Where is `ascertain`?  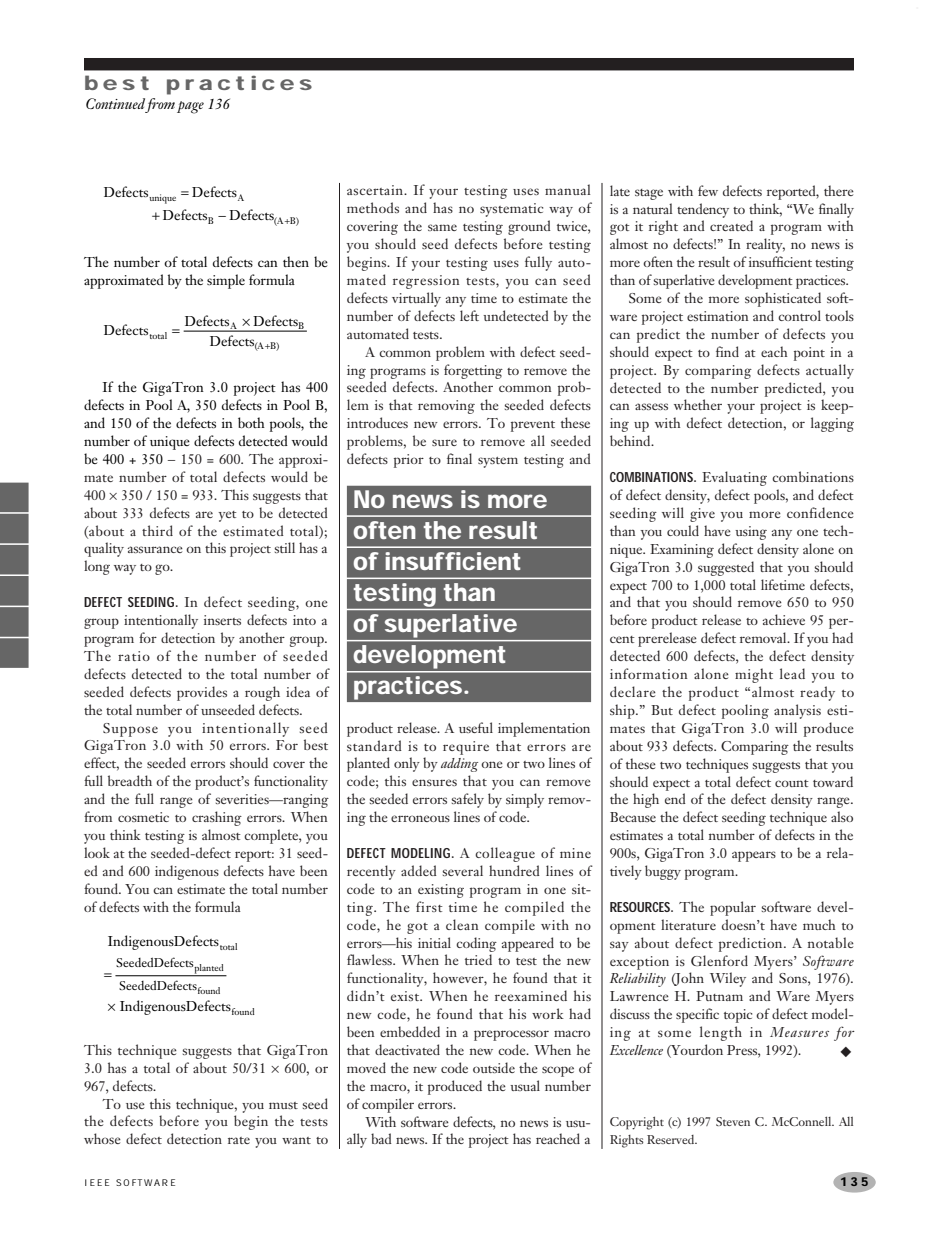 ascertain is located at coordinates (376, 190).
